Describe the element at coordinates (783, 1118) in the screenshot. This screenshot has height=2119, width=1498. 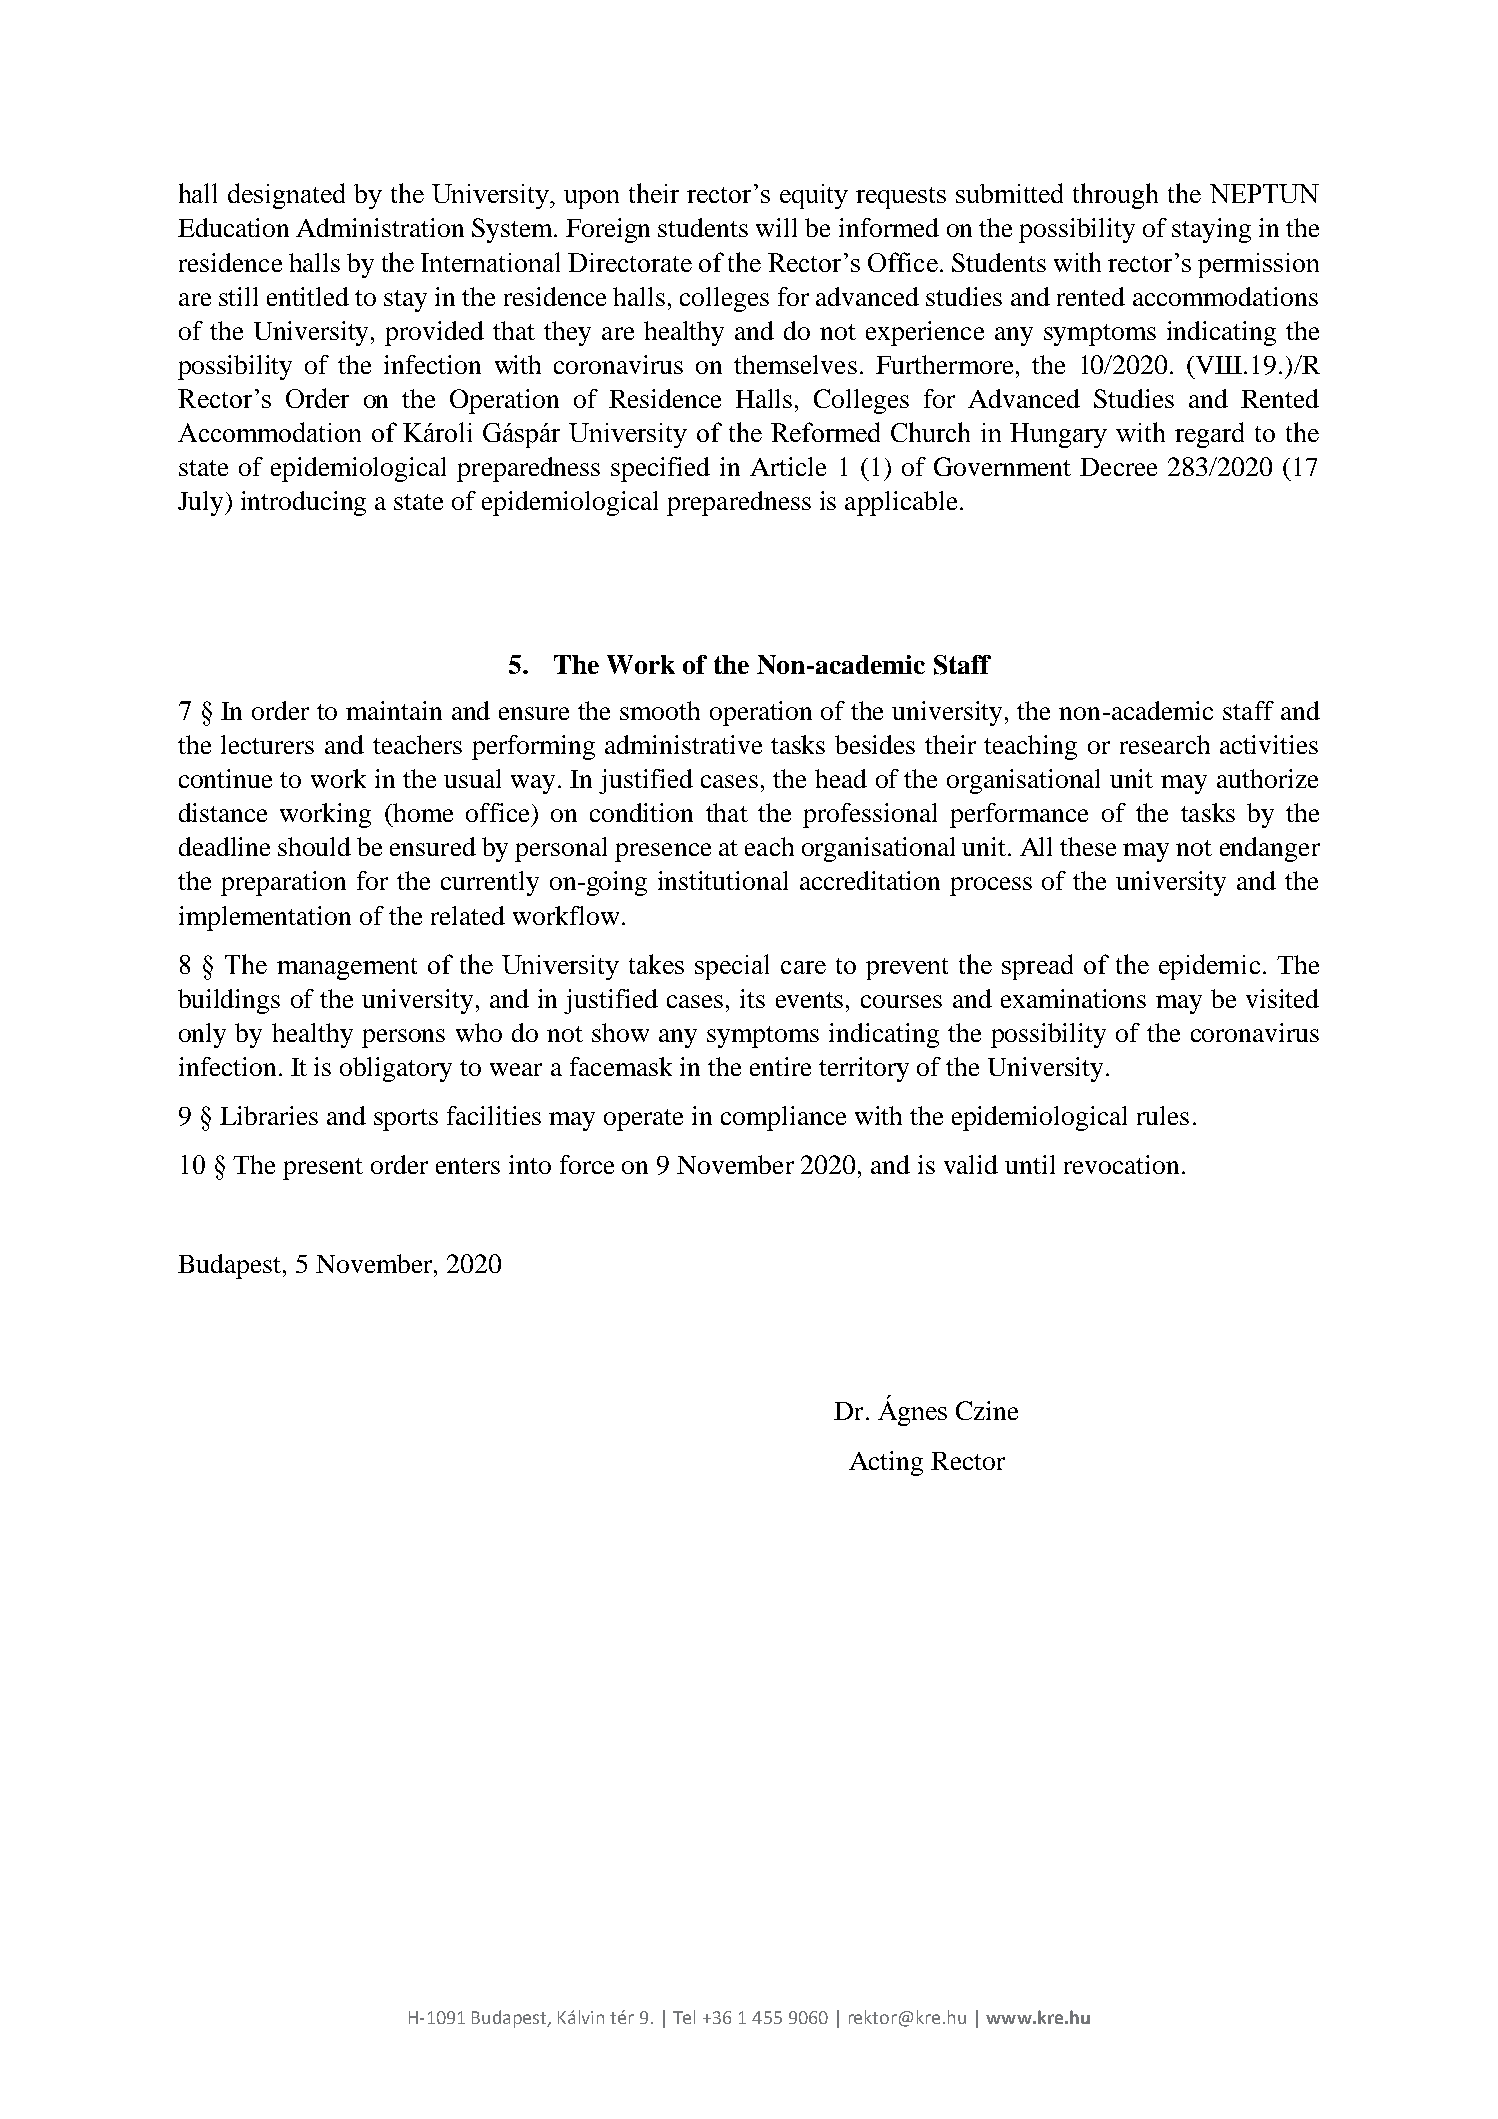
I see `compliance` at that location.
